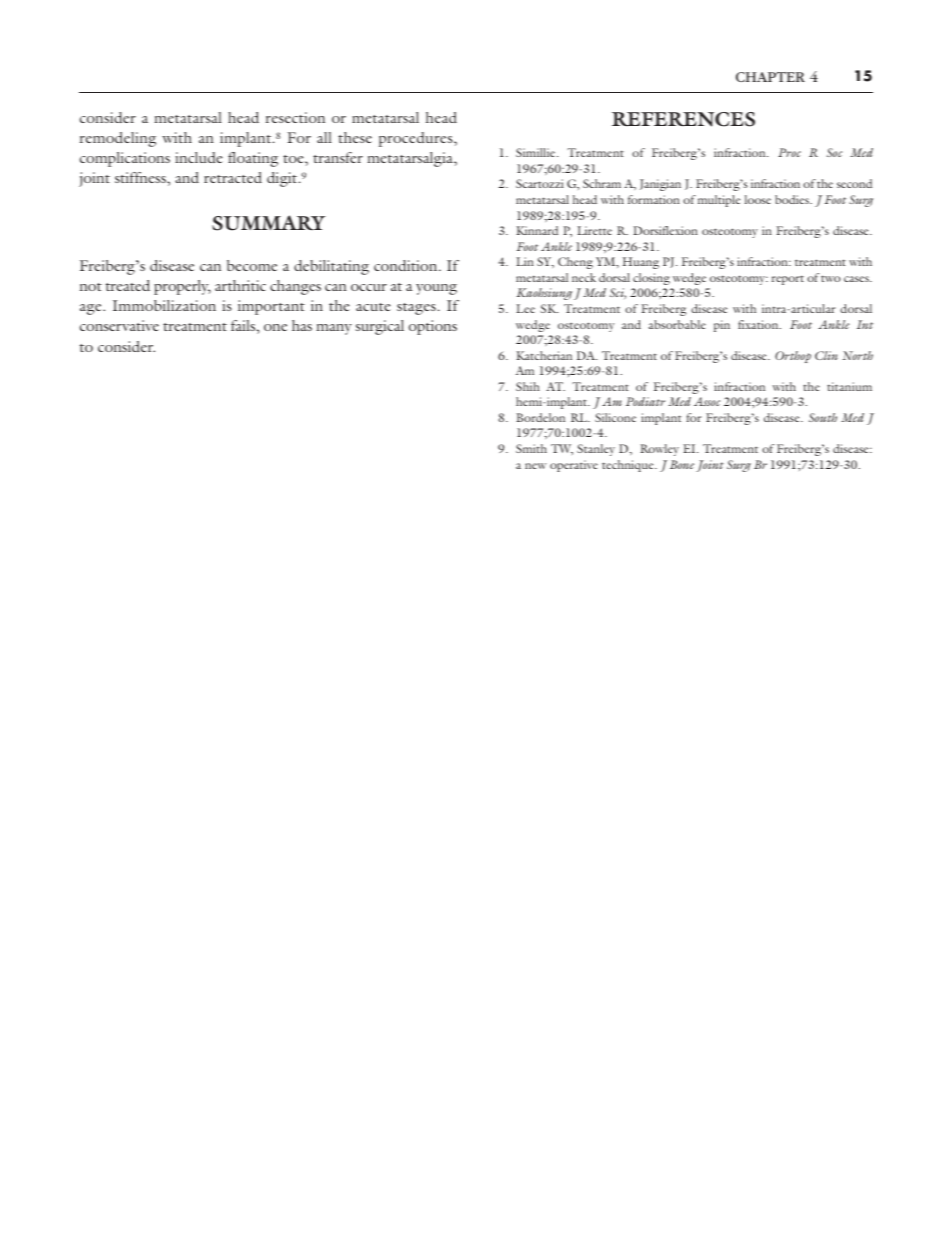 The image size is (952, 1233). What do you see at coordinates (407, 265) in the screenshot?
I see `condition` at bounding box center [407, 265].
